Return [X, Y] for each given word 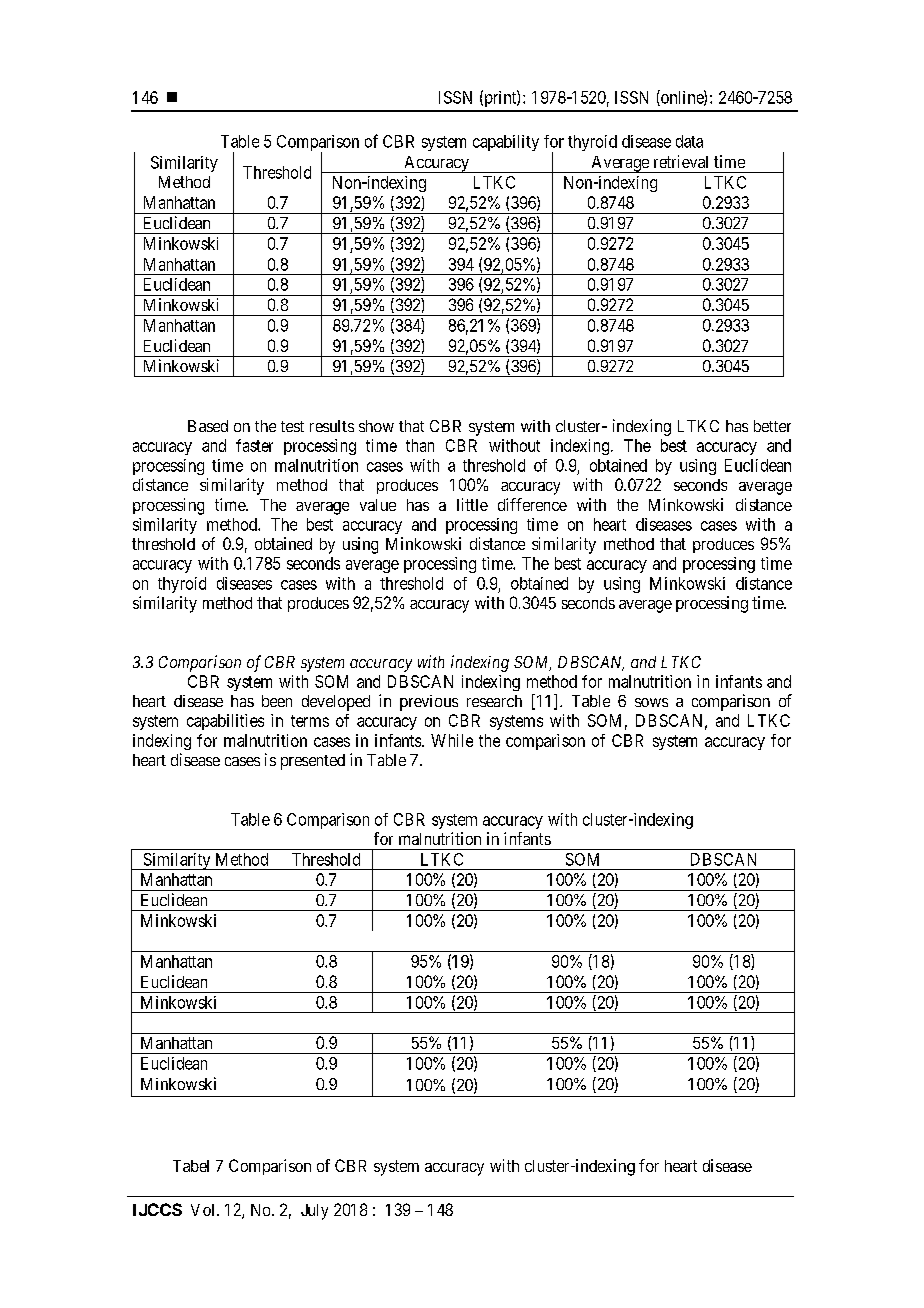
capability [506, 143]
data [689, 141]
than [420, 445]
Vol [204, 1210]
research [494, 701]
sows [651, 702]
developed [336, 703]
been [277, 701]
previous [429, 703]
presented [313, 762]
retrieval [681, 161]
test [292, 426]
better [772, 426]
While [452, 740]
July [314, 1212]
